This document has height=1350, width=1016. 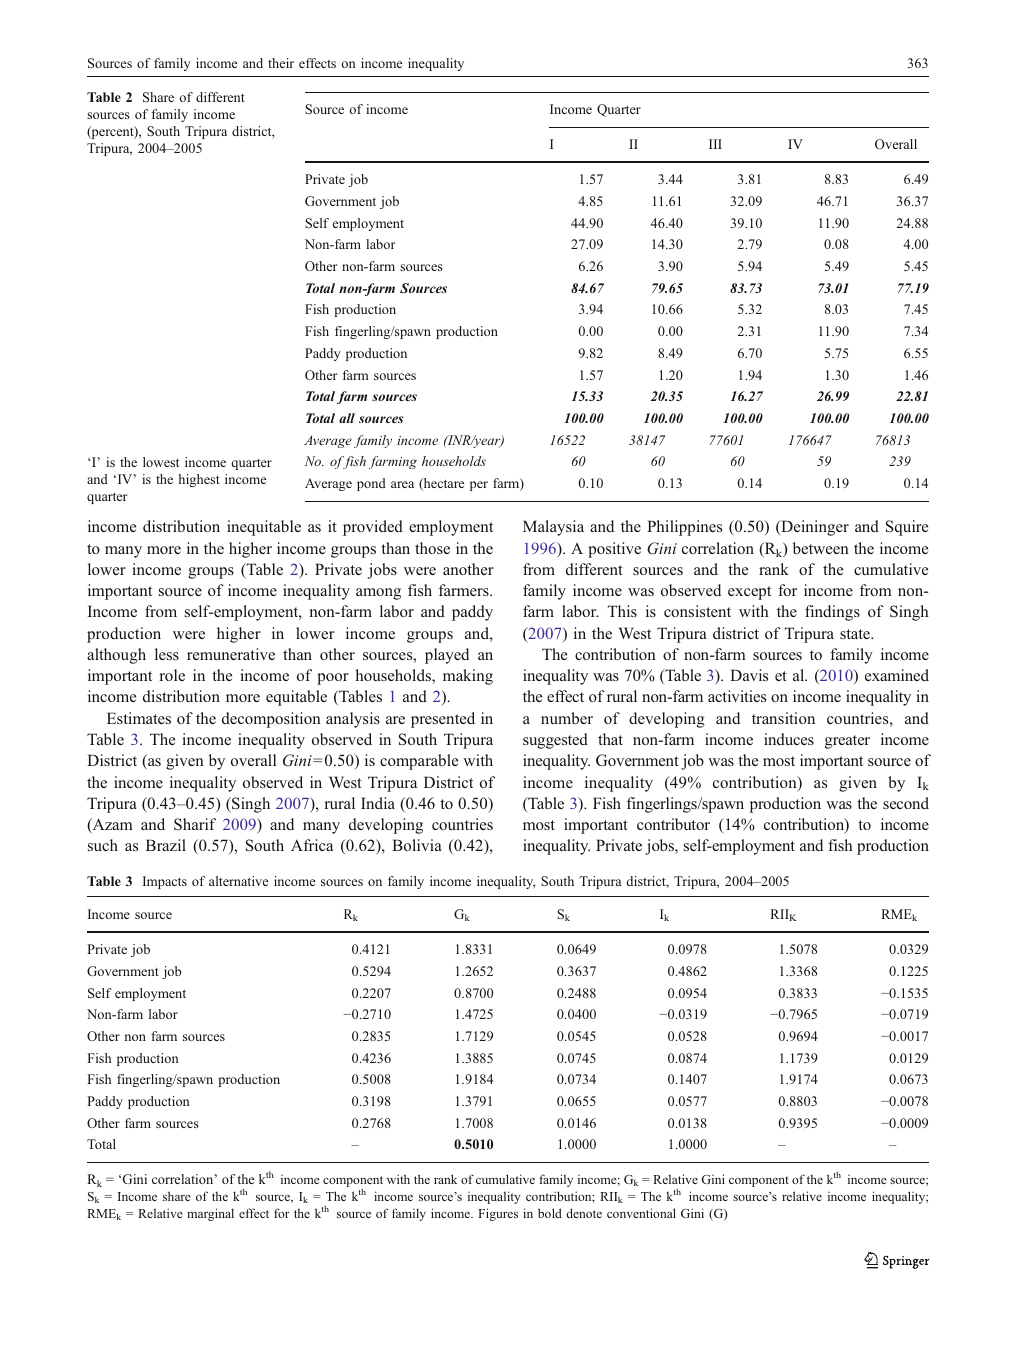 I want to click on highest, so click(x=199, y=480).
